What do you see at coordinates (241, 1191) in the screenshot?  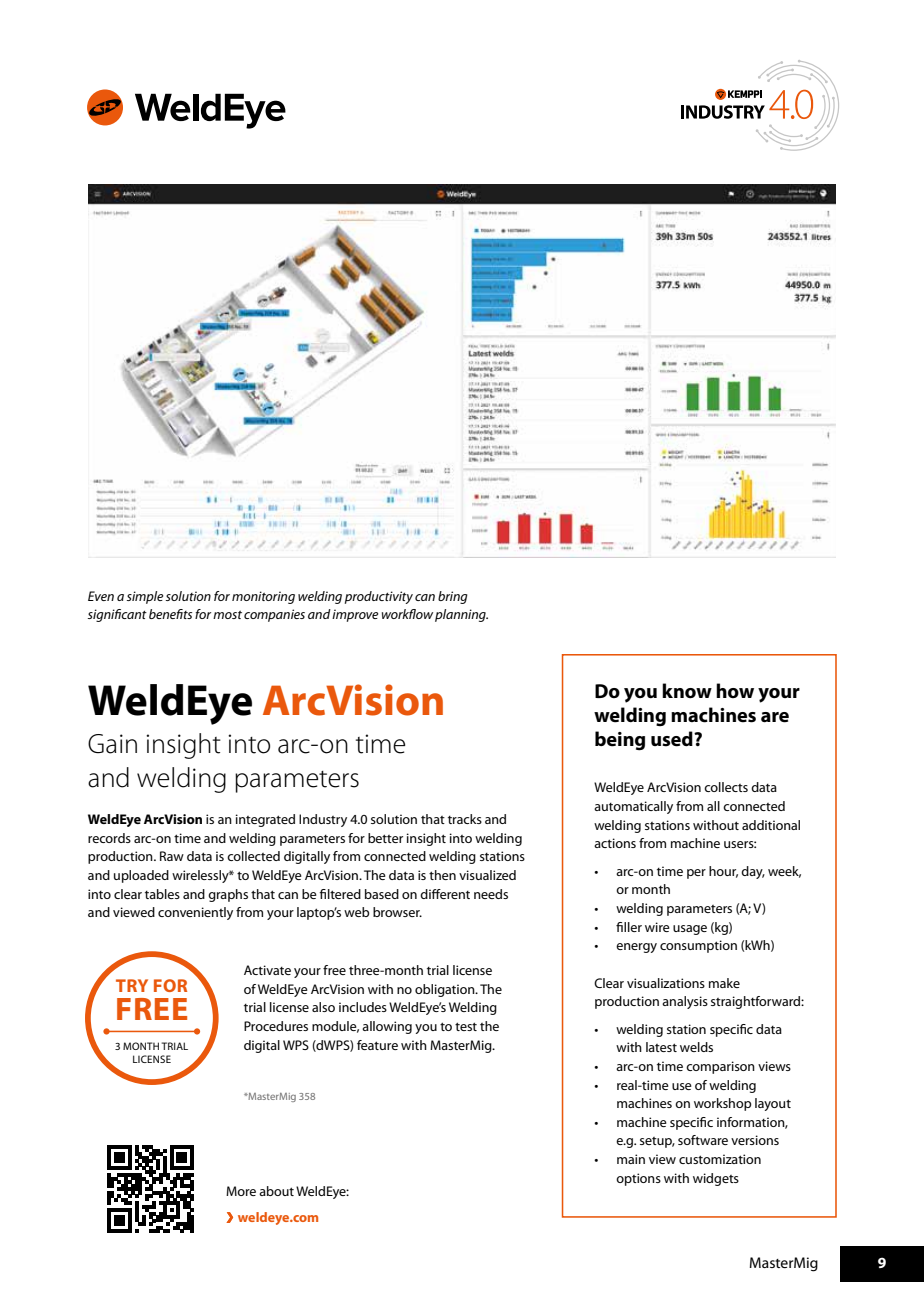 I see `More` at bounding box center [241, 1191].
